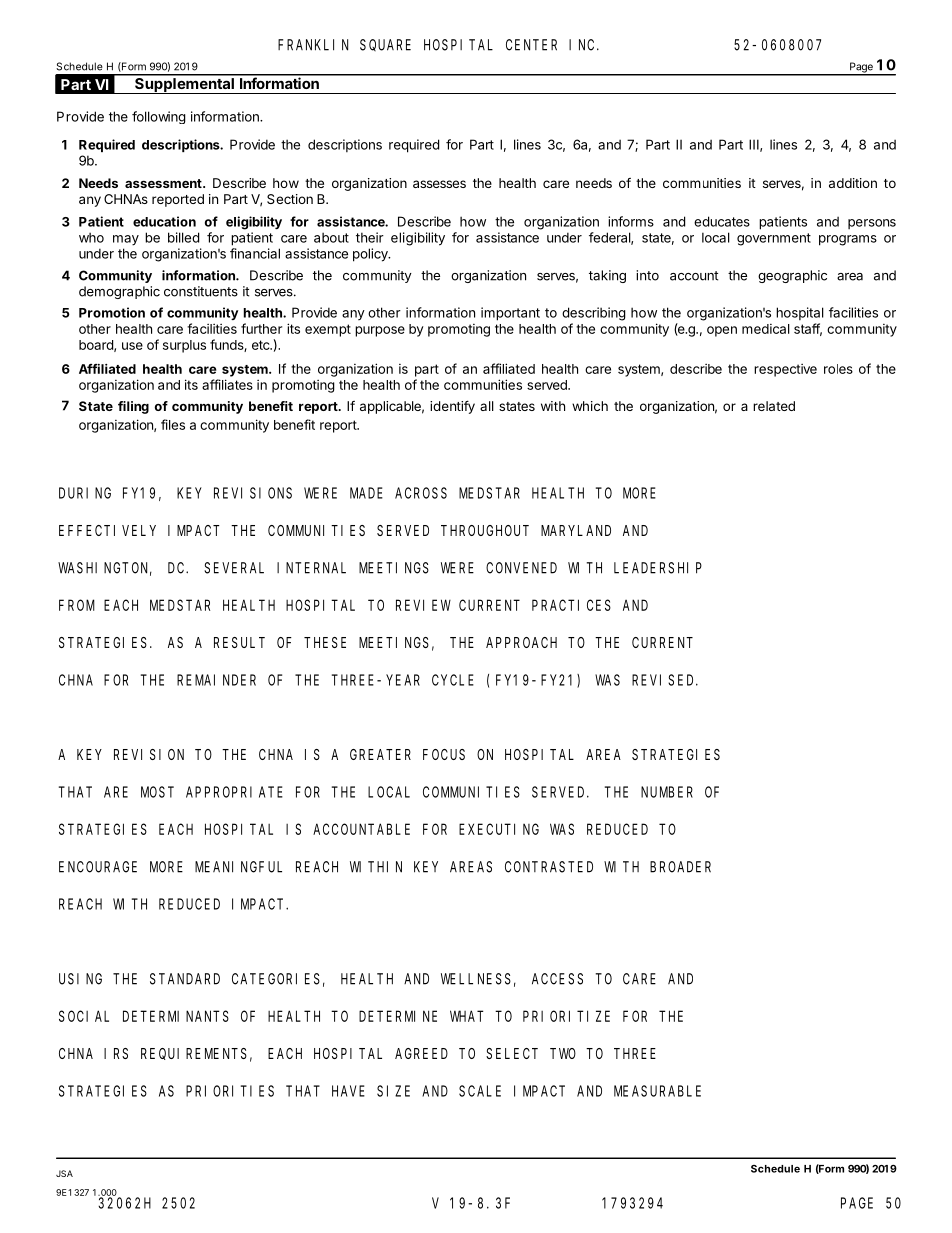 The image size is (952, 1233). I want to click on WASHINGTON, so click(105, 569).
